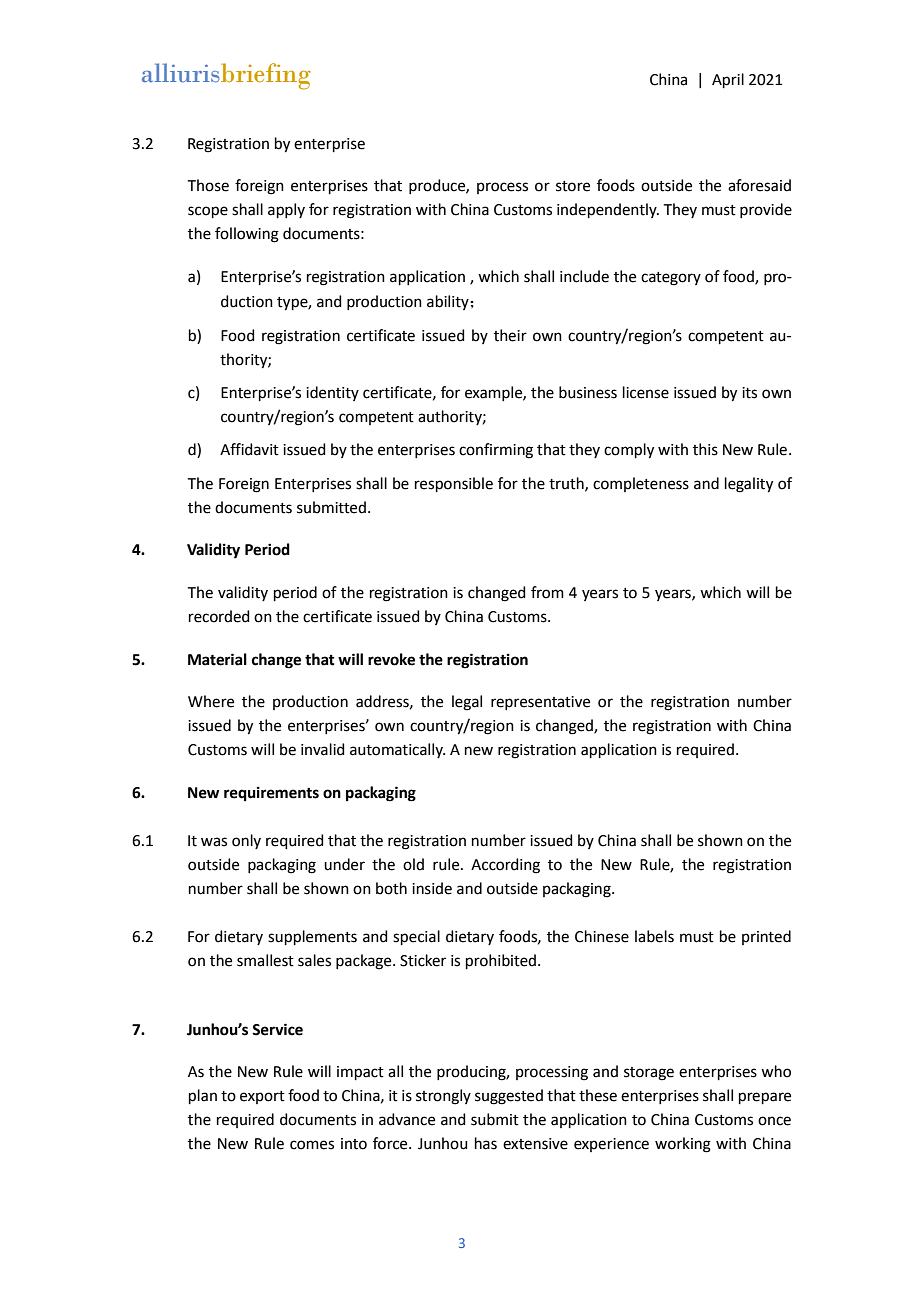 The width and height of the screenshot is (924, 1308). Describe the element at coordinates (683, 1145) in the screenshot. I see `working` at that location.
